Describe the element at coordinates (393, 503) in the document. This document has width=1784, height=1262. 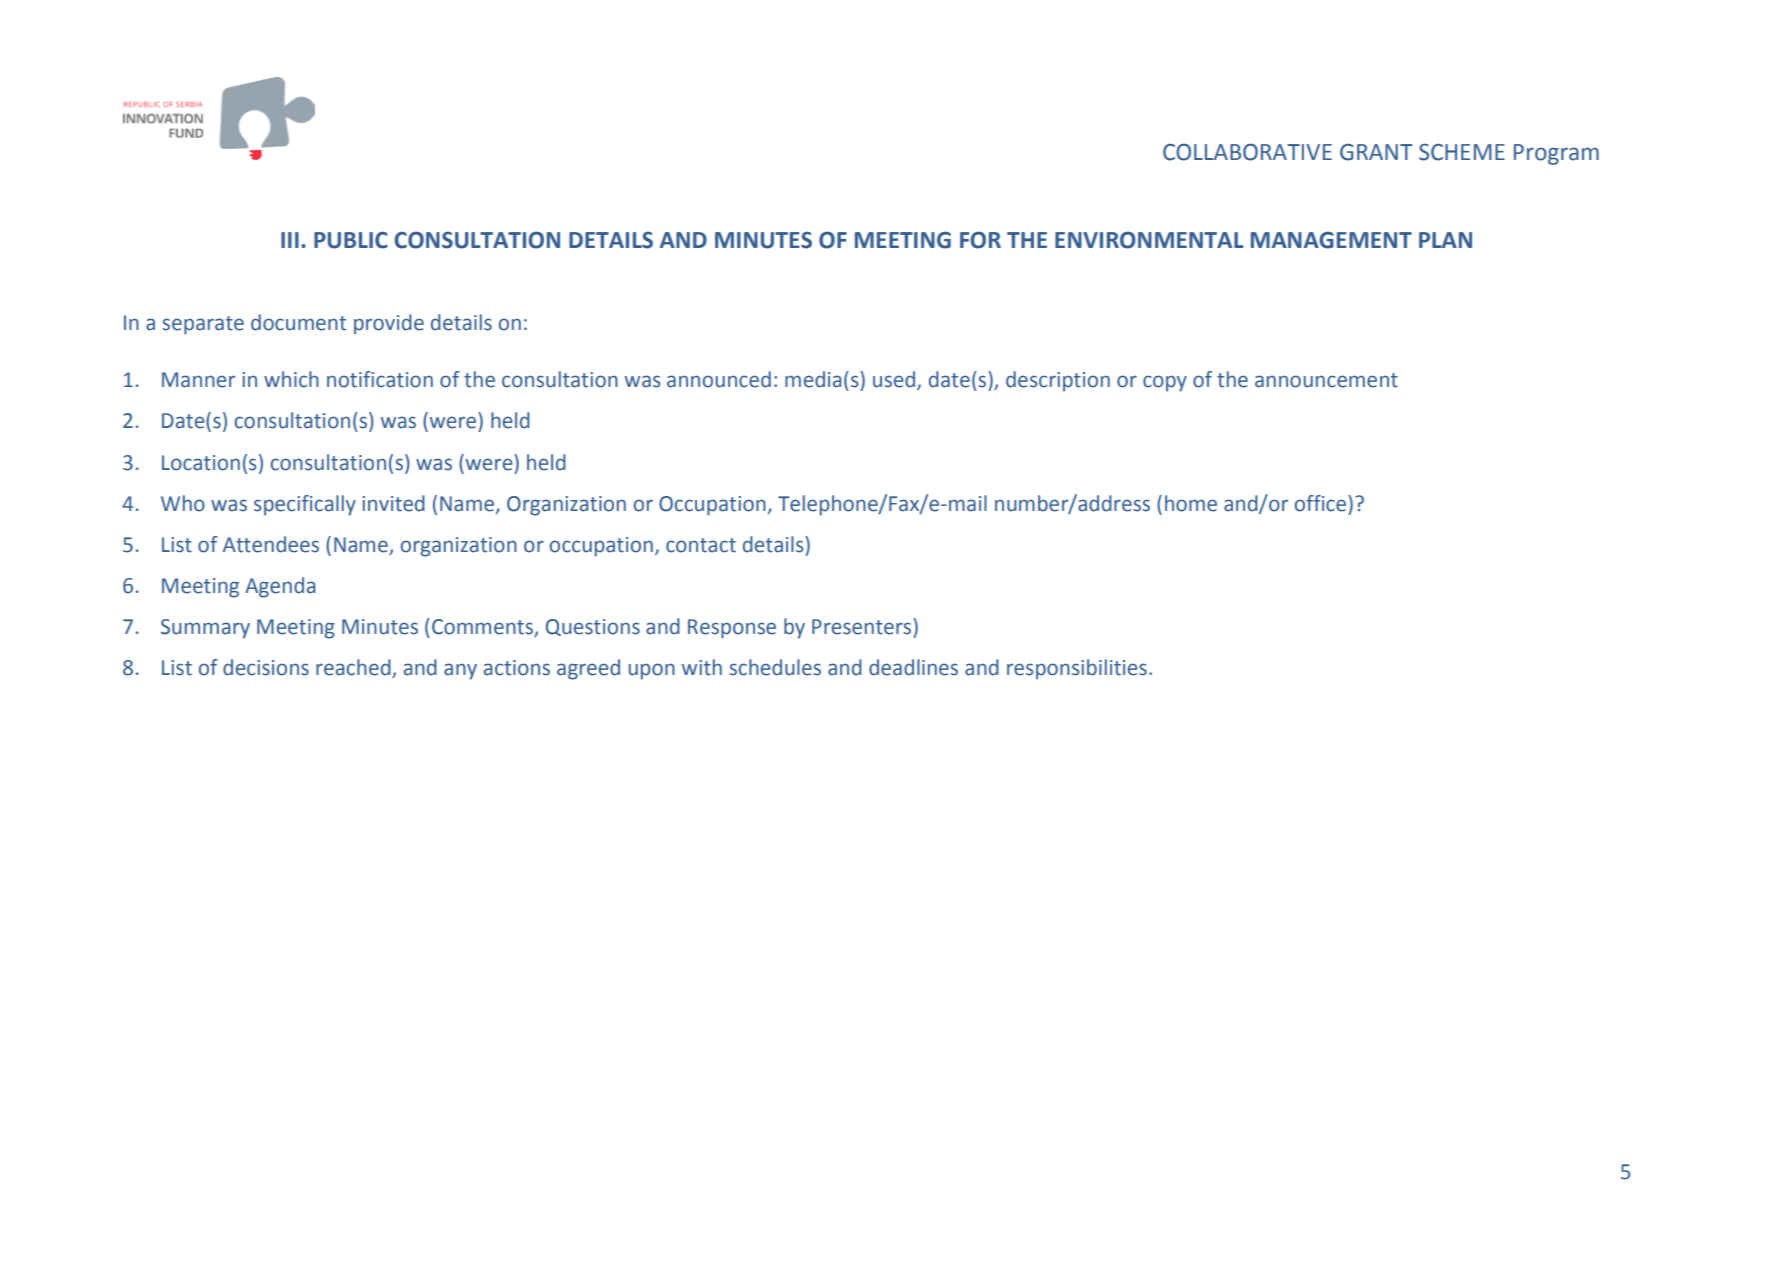
I see `invited` at that location.
